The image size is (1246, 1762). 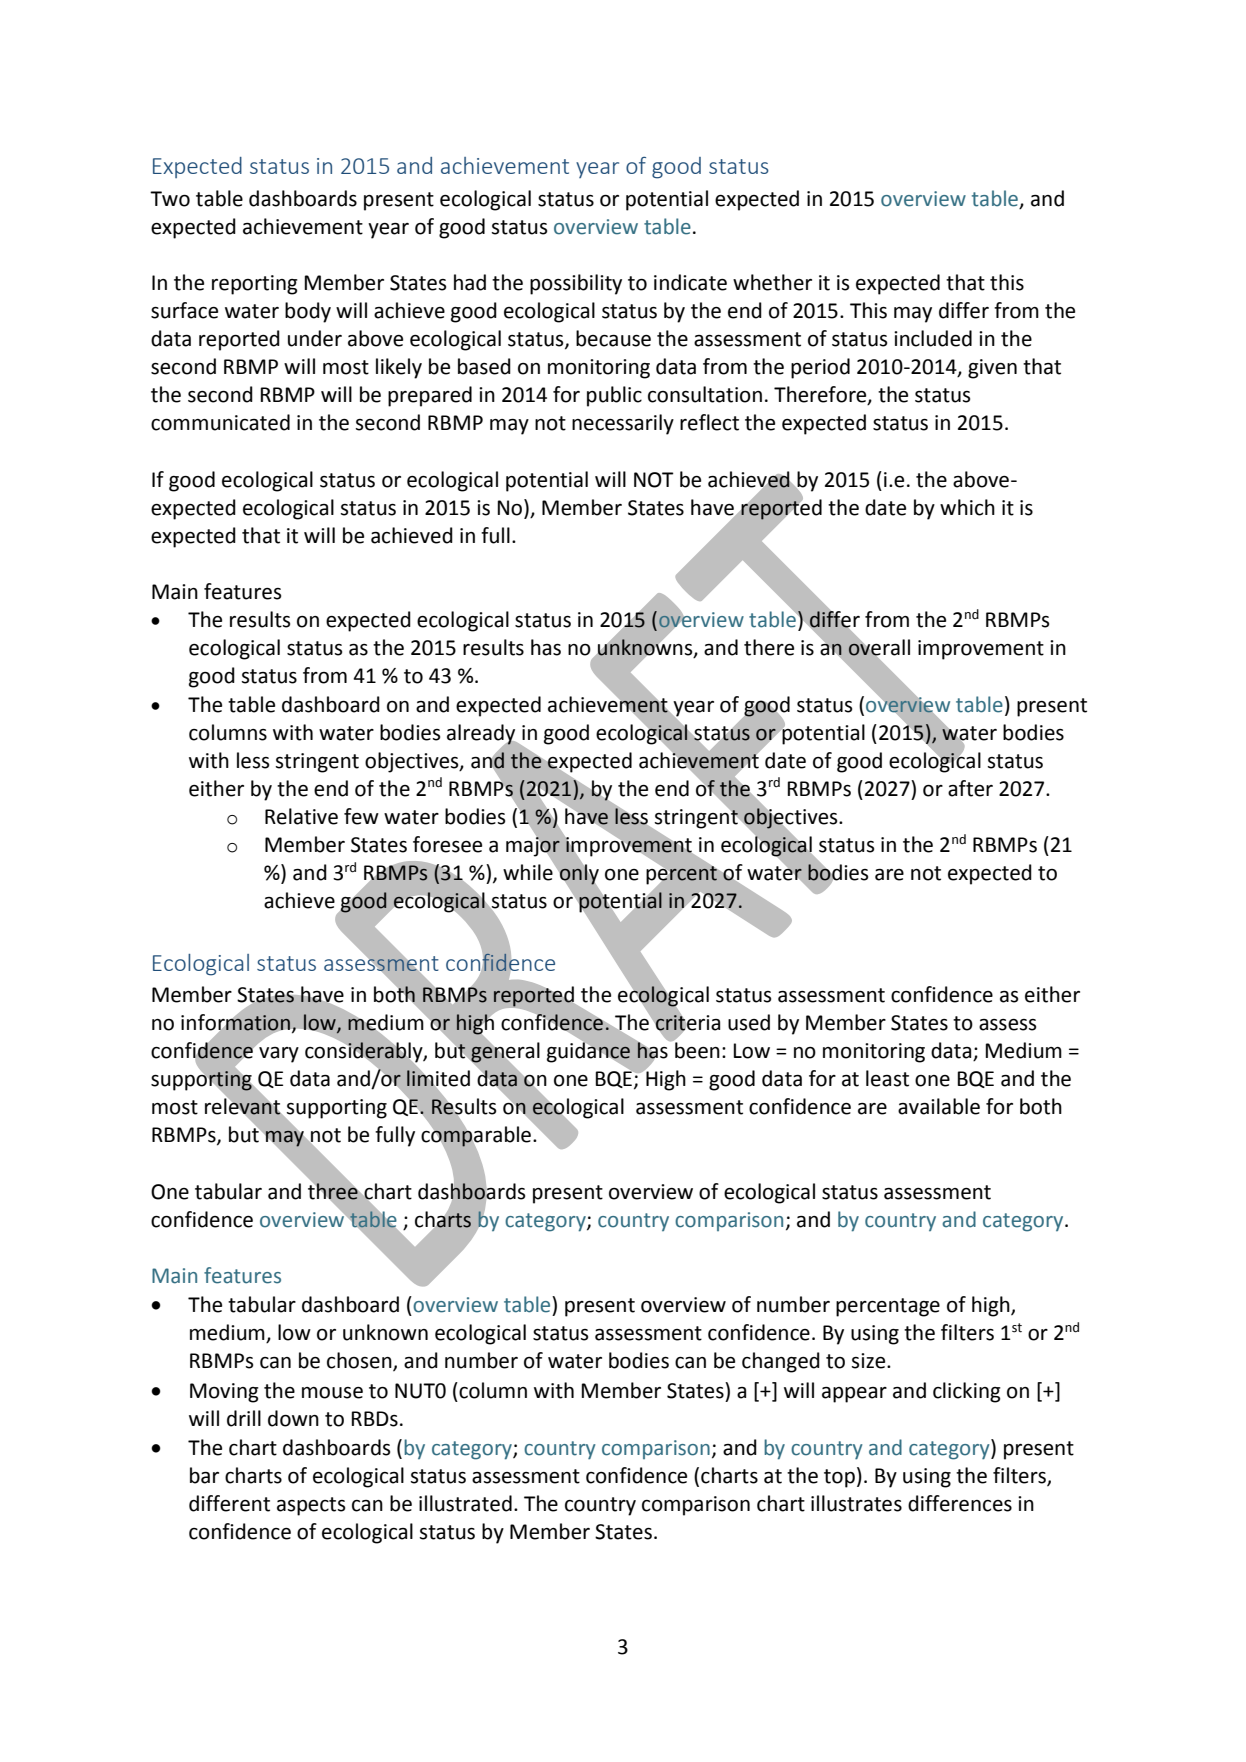 What do you see at coordinates (887, 1078) in the screenshot?
I see `least` at bounding box center [887, 1078].
